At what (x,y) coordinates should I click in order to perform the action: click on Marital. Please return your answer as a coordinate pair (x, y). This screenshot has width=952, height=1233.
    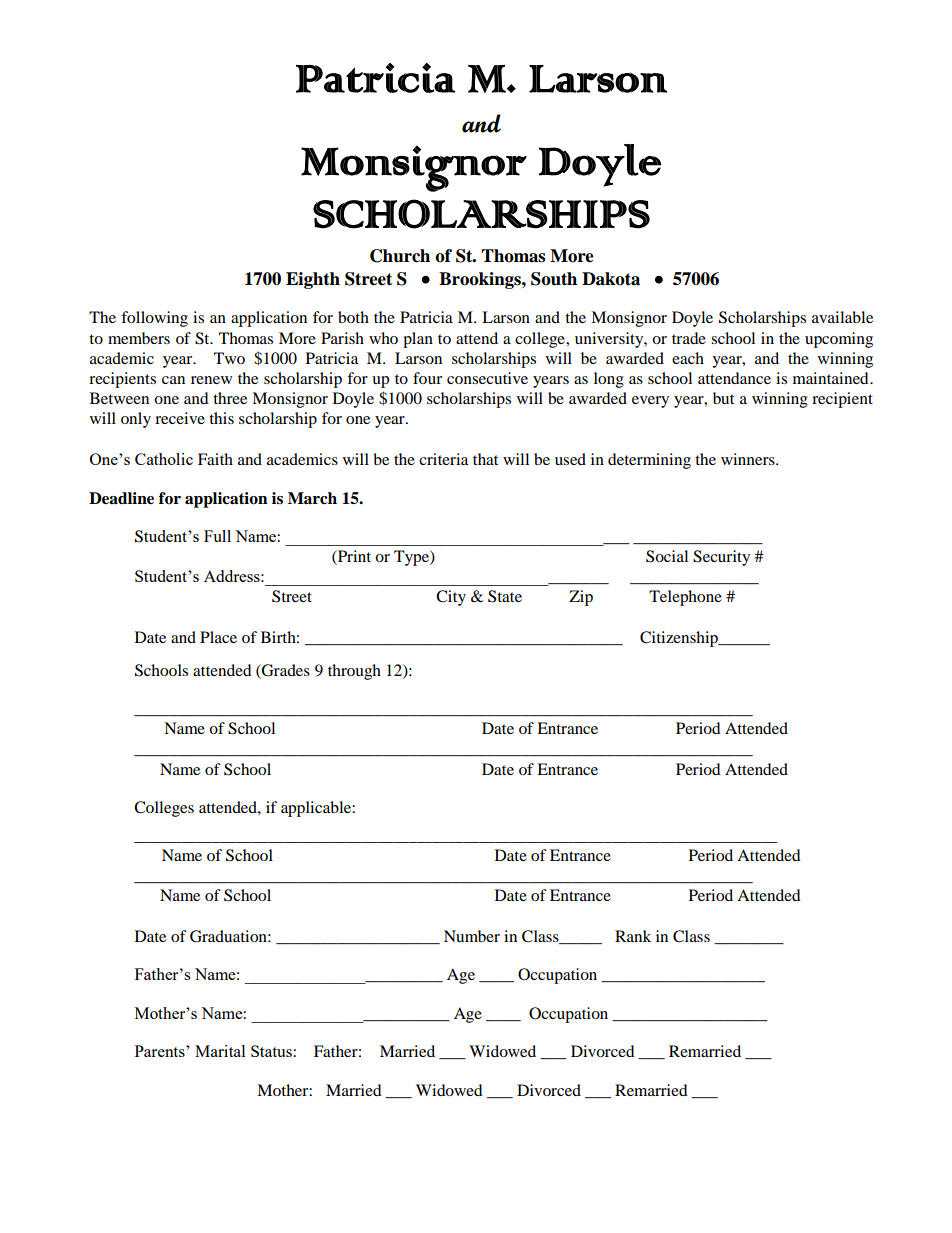
    Looking at the image, I should click on (220, 1051).
